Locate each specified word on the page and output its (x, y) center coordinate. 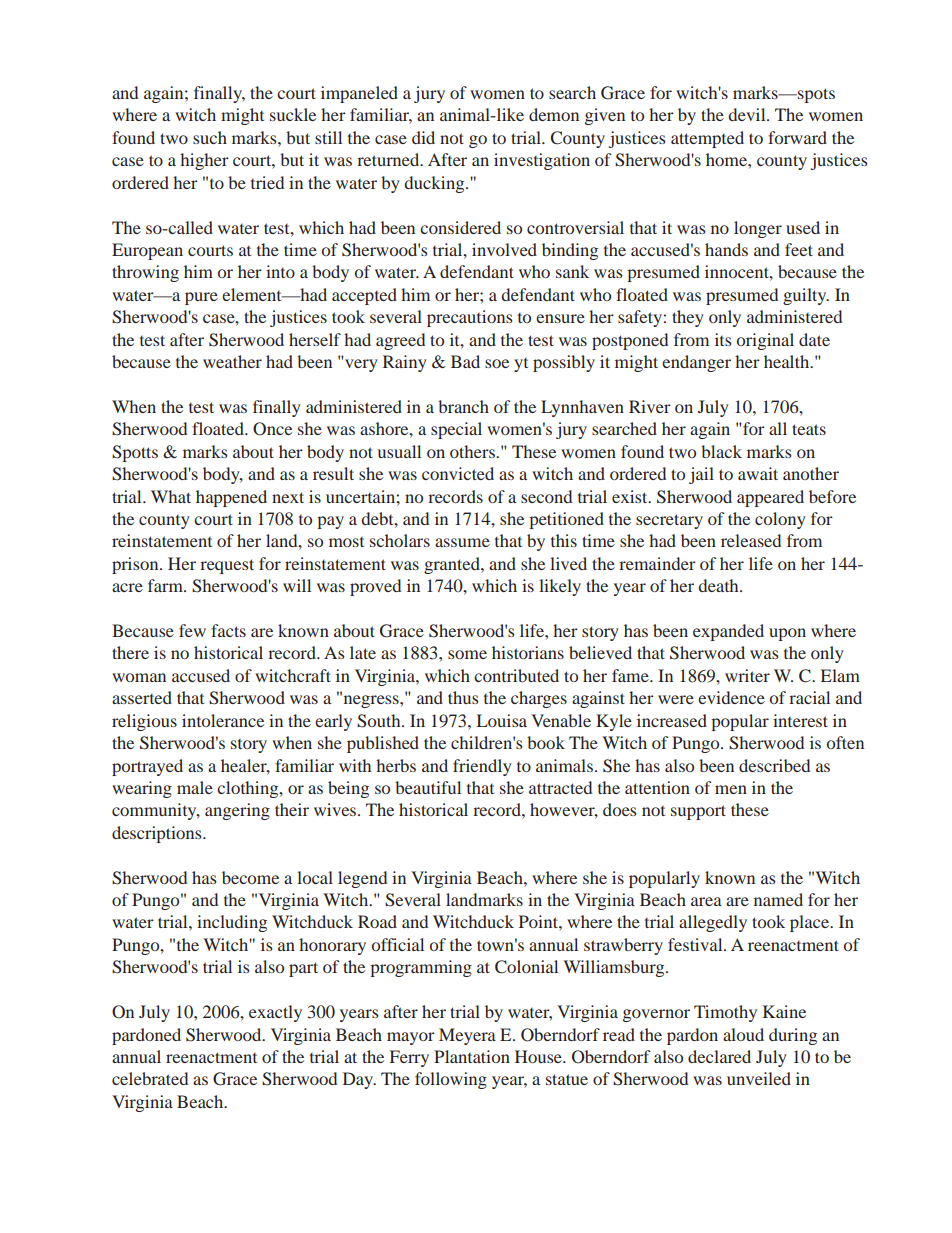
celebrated (150, 1078)
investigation (542, 161)
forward (797, 137)
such (210, 137)
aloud (743, 1034)
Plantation (472, 1056)
